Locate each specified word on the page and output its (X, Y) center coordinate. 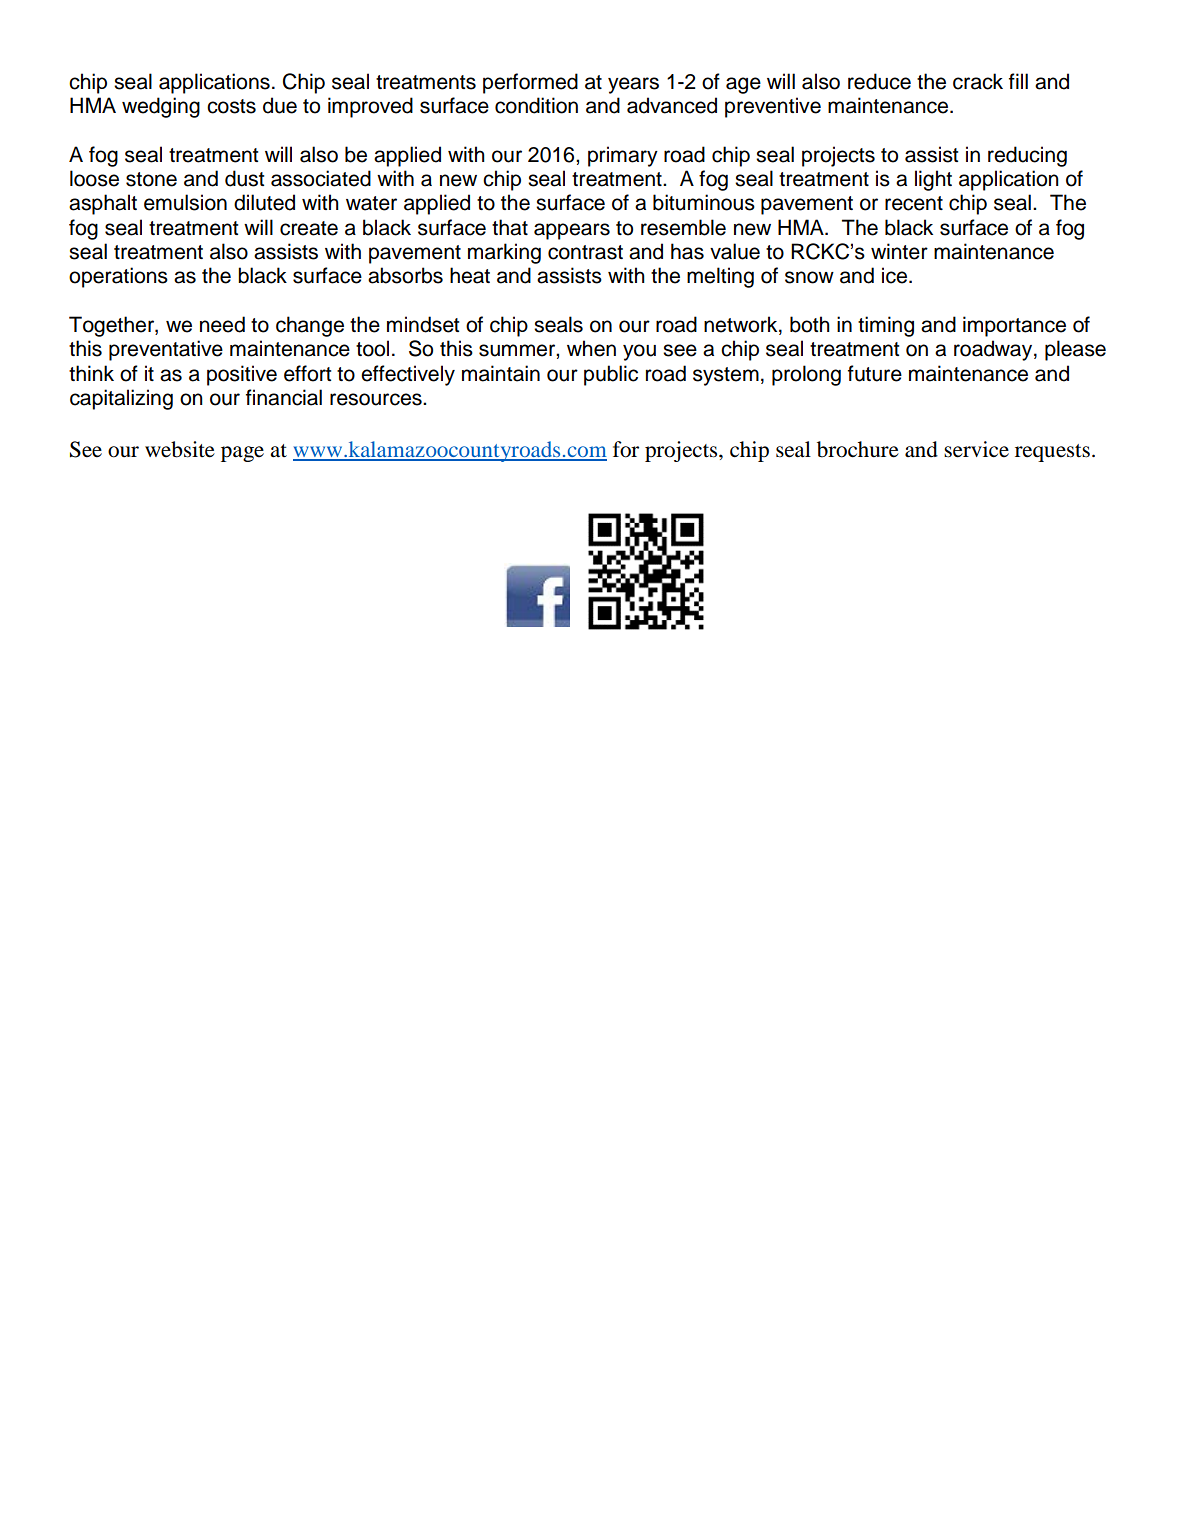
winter (899, 251)
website (180, 449)
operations (118, 277)
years (633, 85)
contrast (585, 252)
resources (377, 399)
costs (231, 106)
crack (978, 81)
